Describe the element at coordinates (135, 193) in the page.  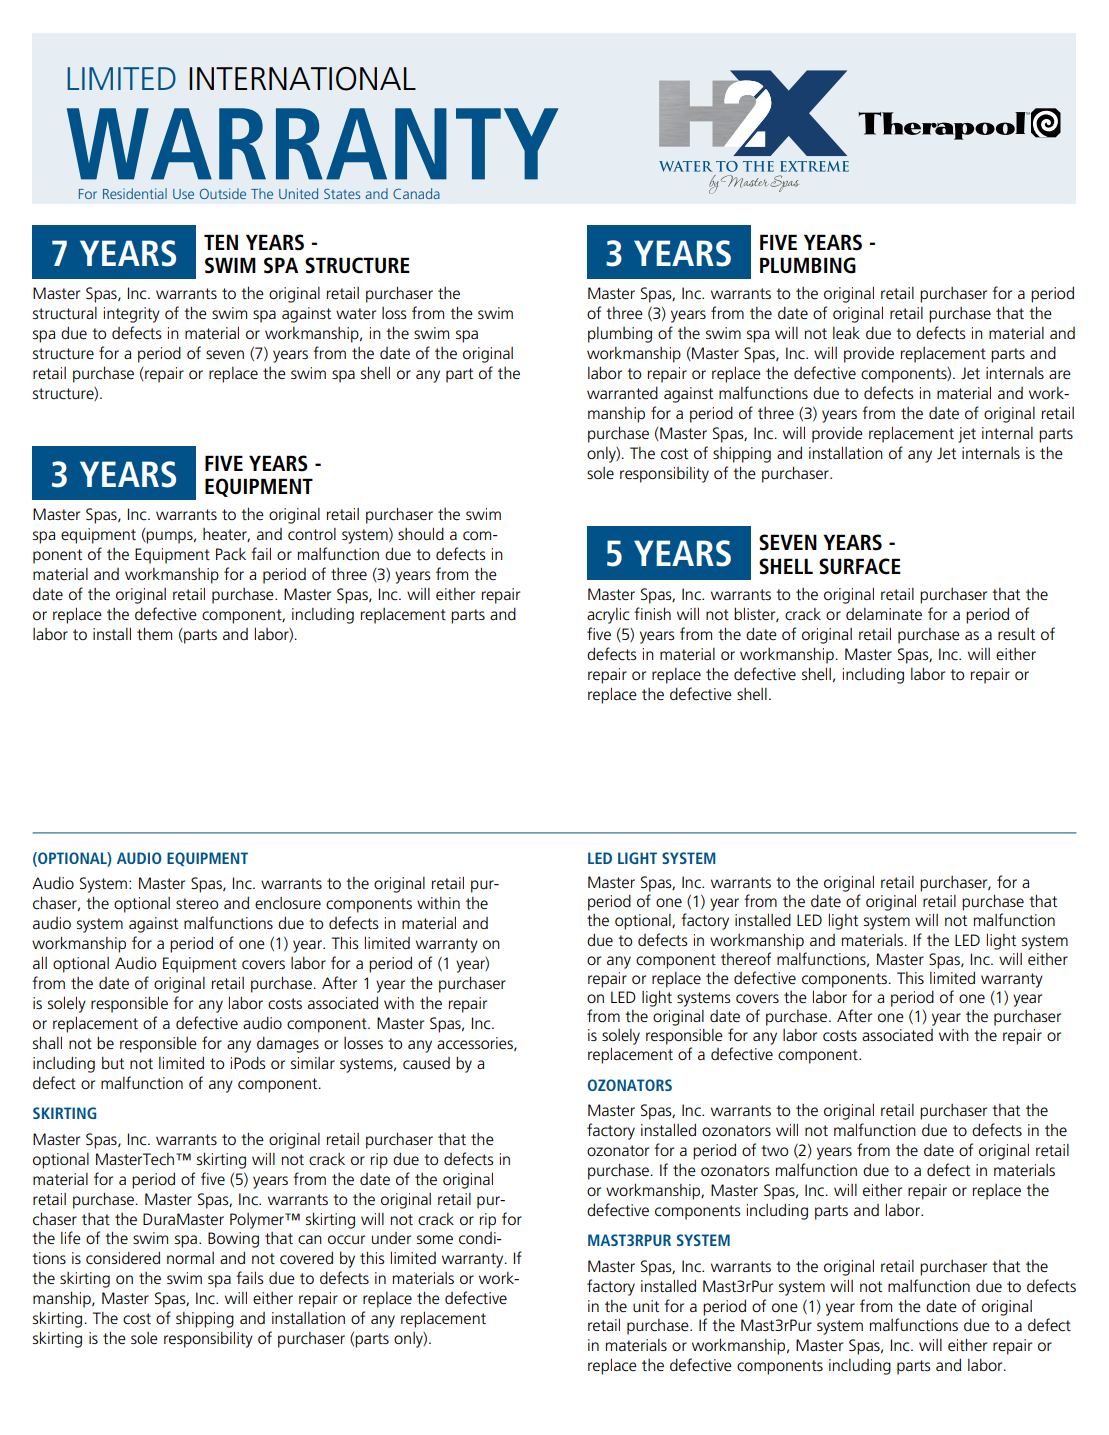
I see `Residential` at that location.
